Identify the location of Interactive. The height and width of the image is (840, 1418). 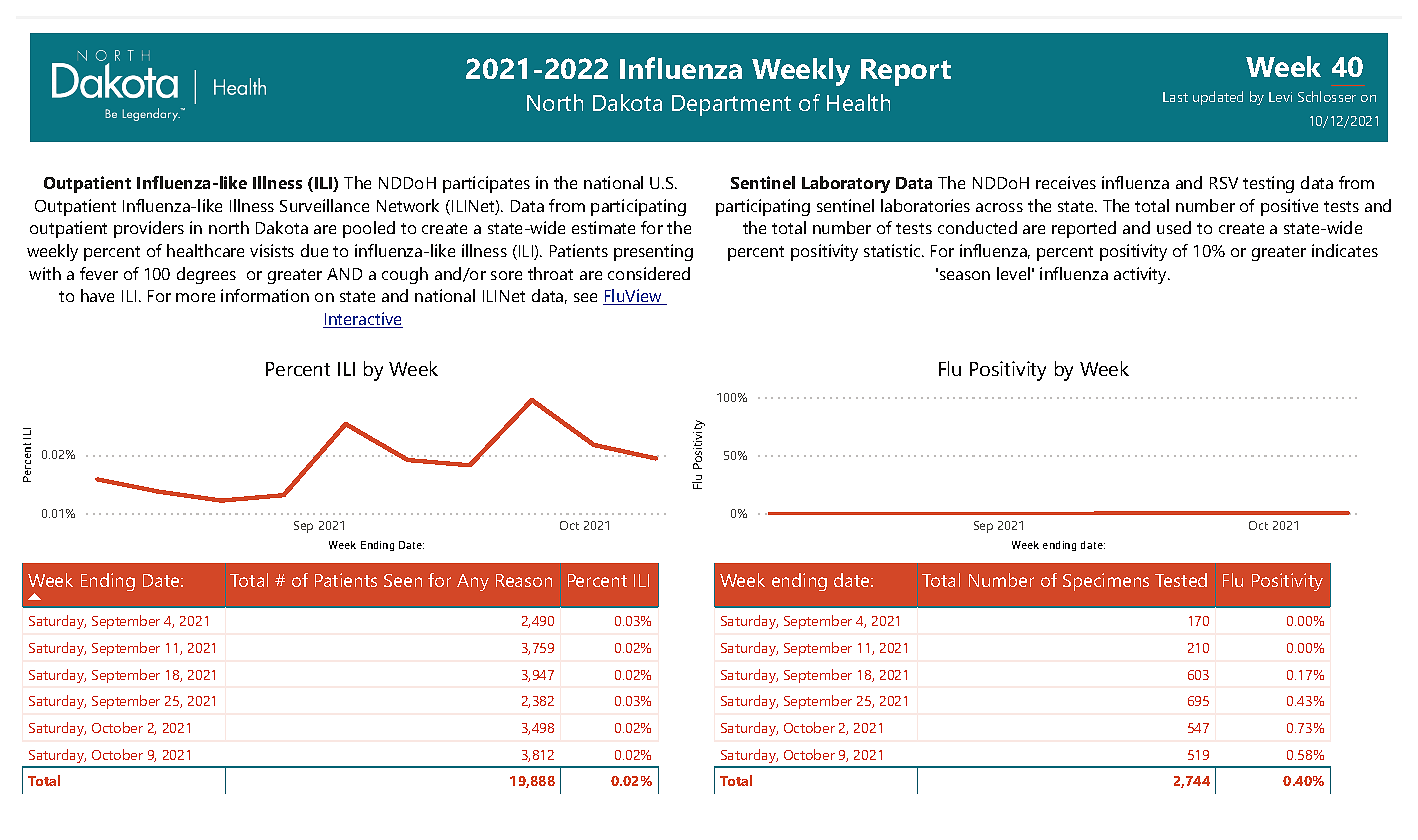
(363, 320).
